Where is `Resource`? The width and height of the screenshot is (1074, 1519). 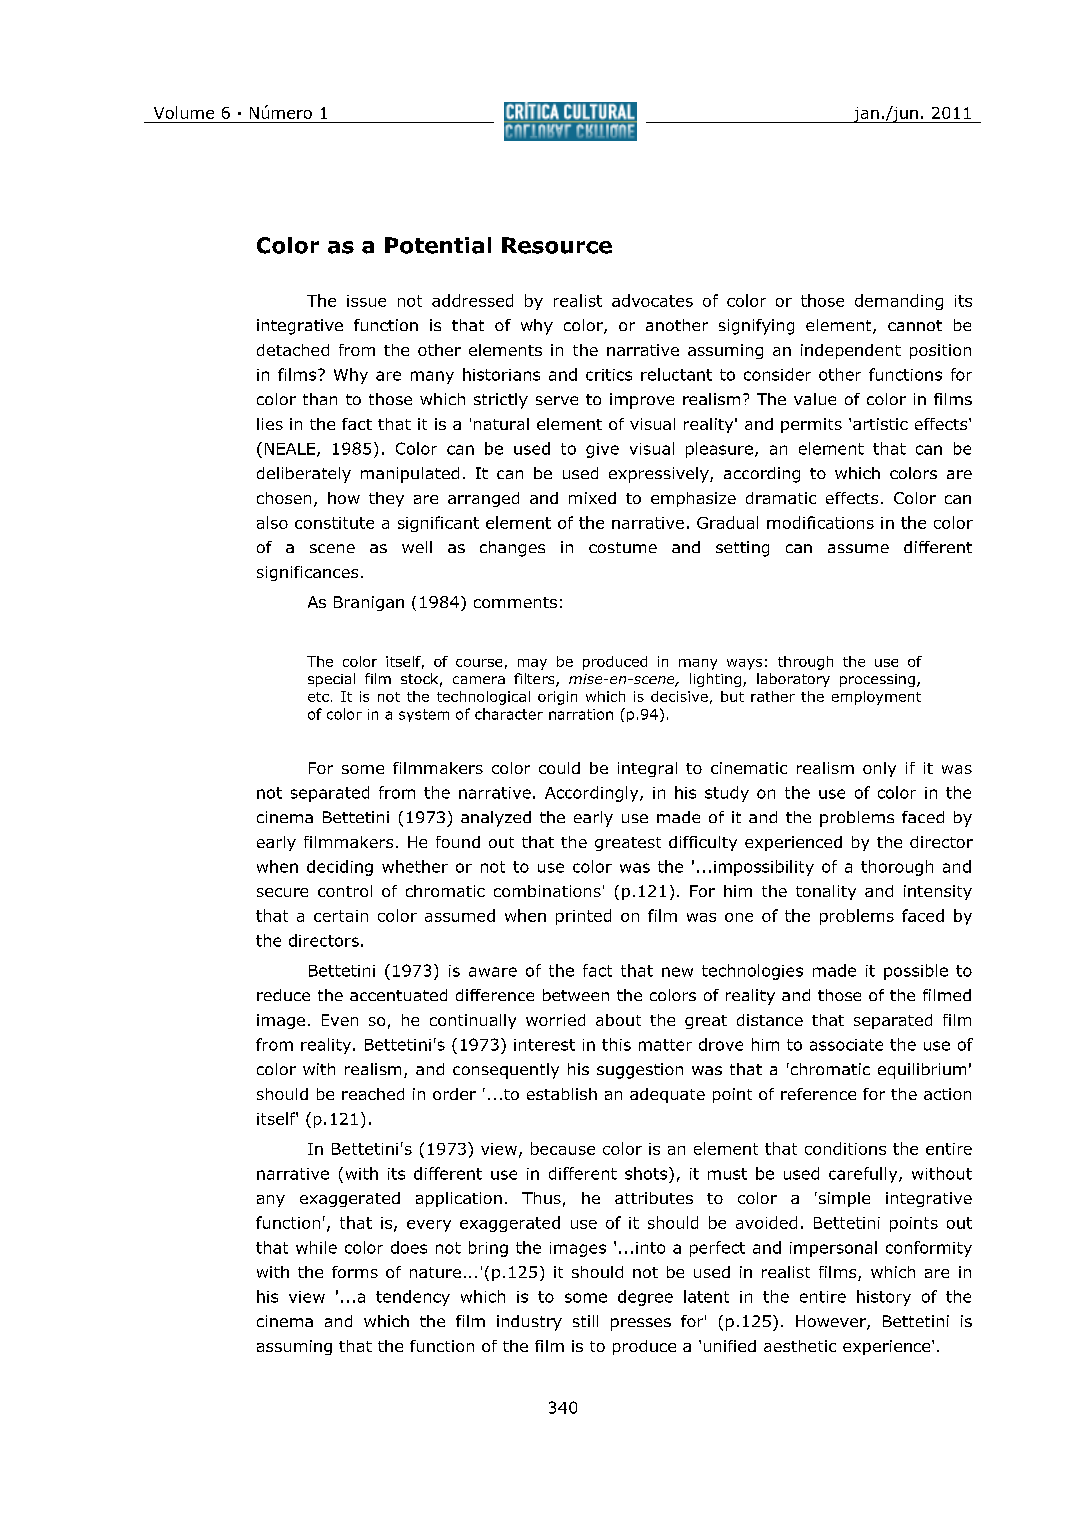
Resource is located at coordinates (557, 245).
